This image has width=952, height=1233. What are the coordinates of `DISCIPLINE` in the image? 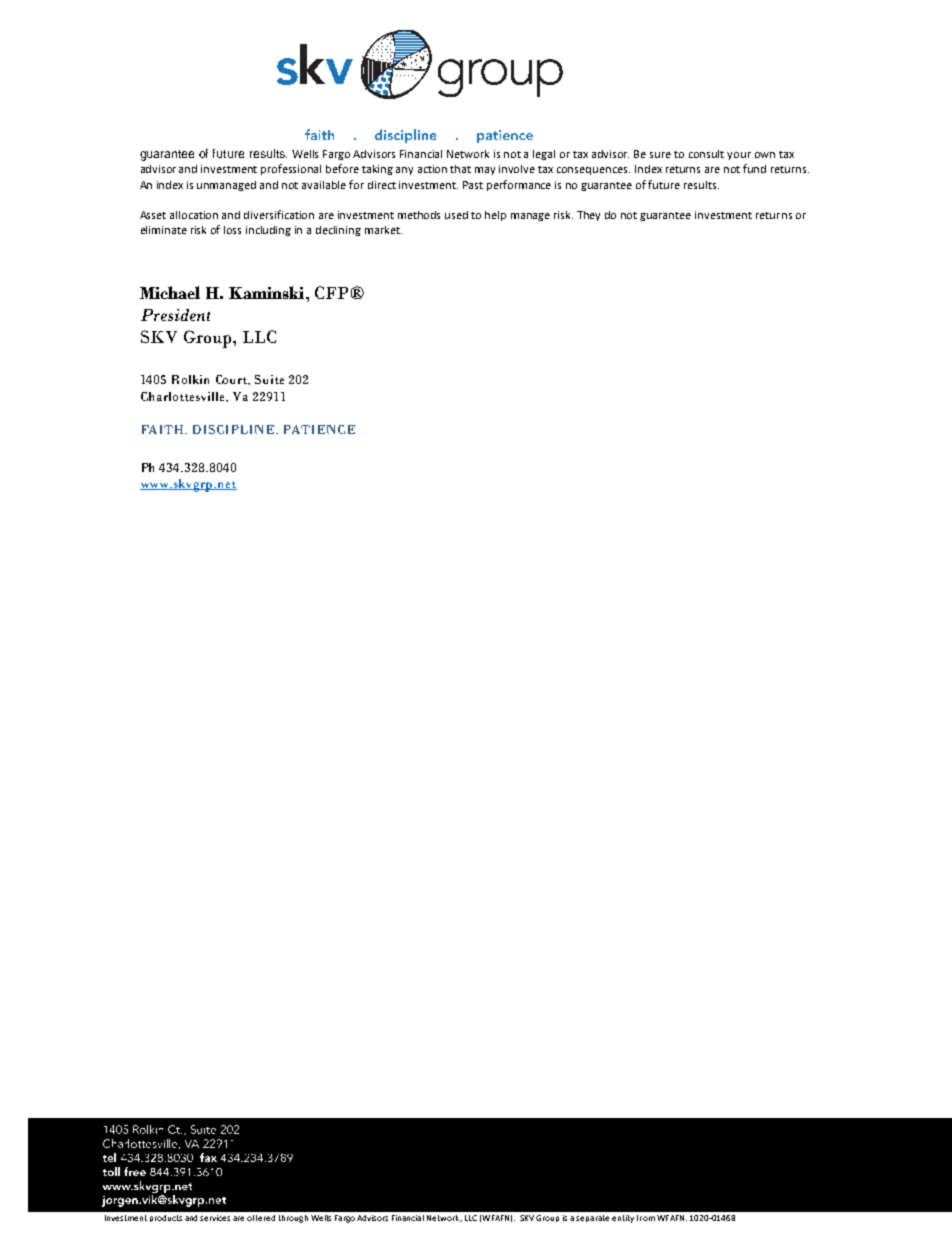 It's located at (235, 429).
